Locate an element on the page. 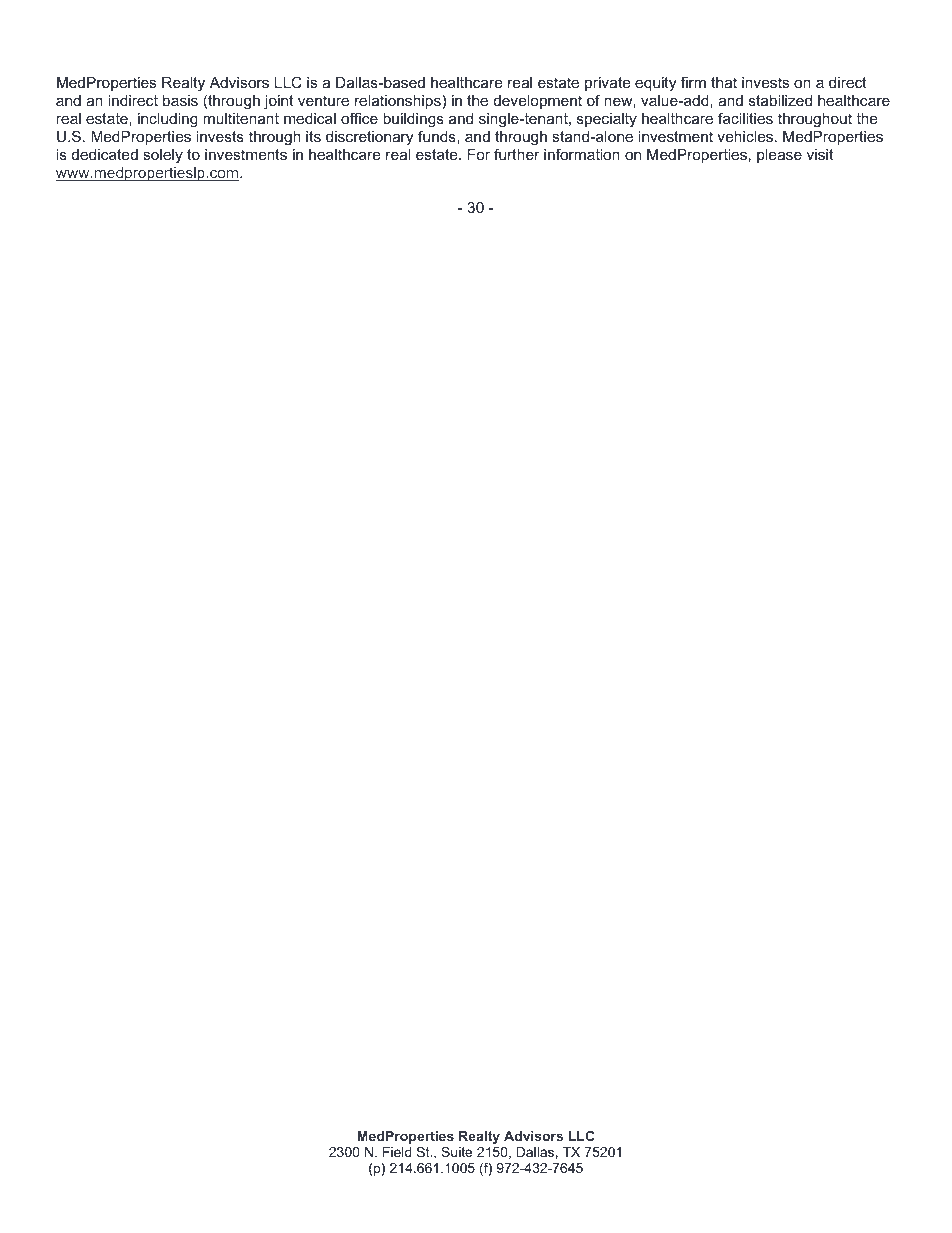 The image size is (952, 1233). solely is located at coordinates (163, 156).
